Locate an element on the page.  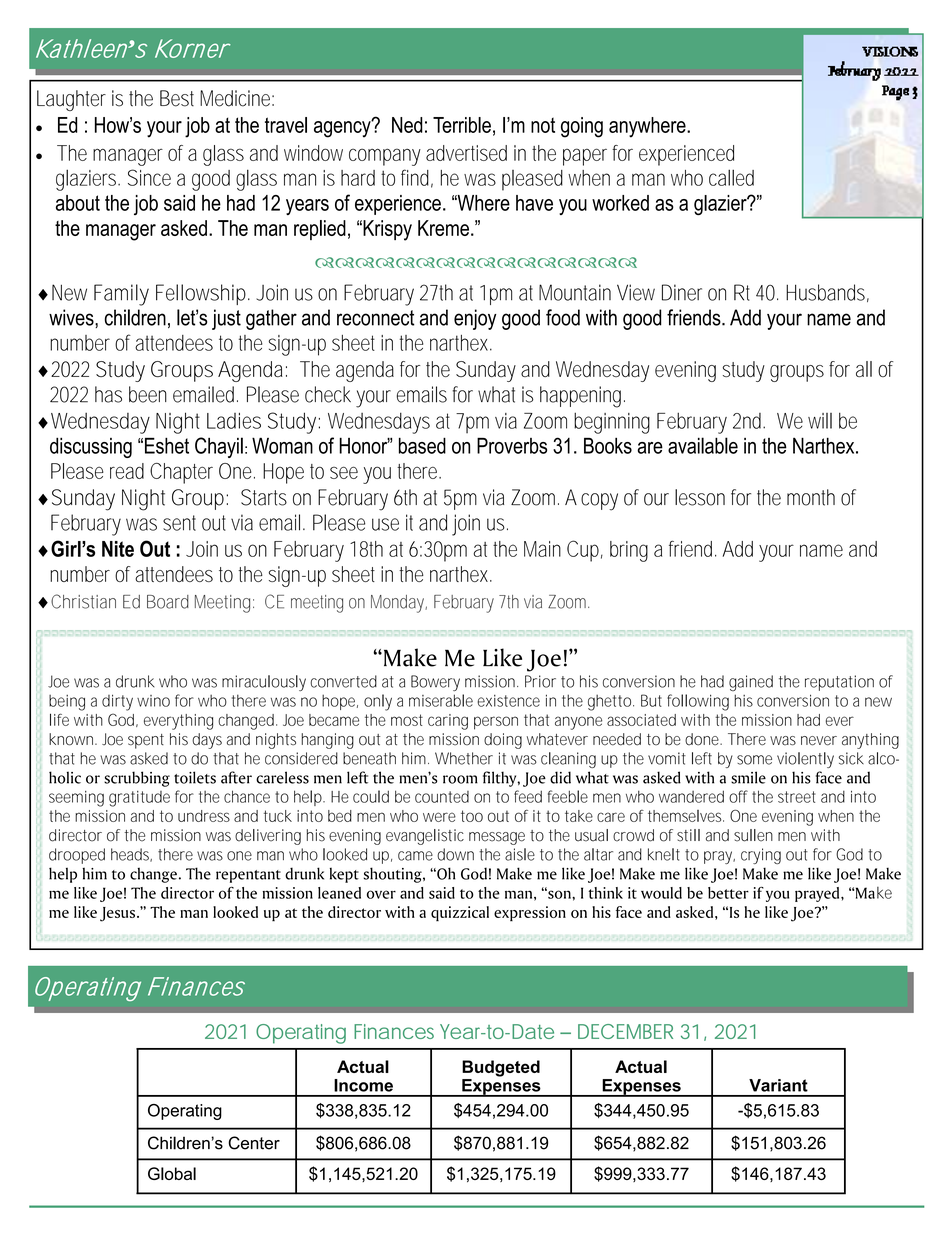
Terrible is located at coordinates (462, 125).
